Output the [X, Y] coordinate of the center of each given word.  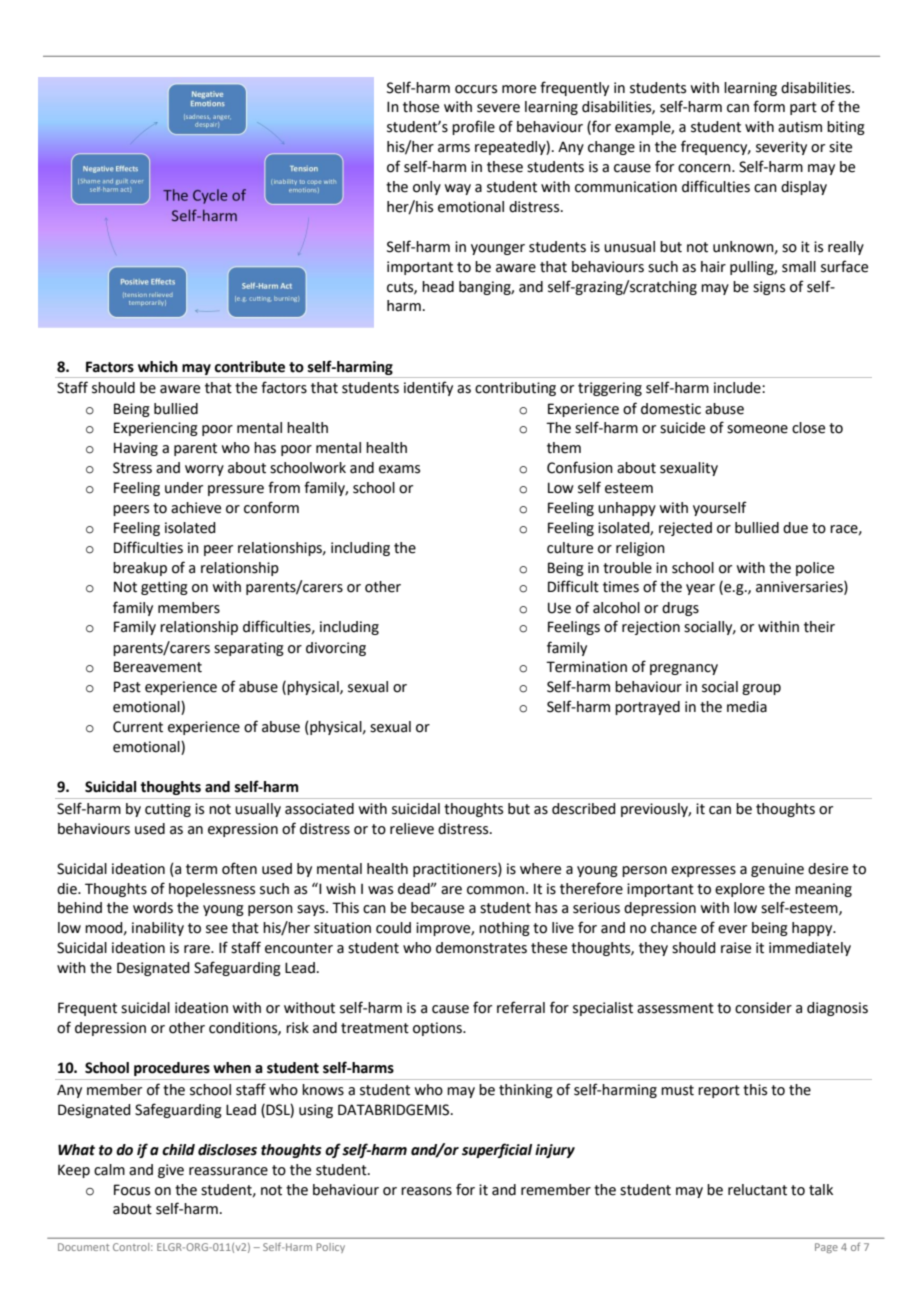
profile [473, 127]
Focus [132, 1190]
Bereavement [158, 667]
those [421, 107]
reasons [426, 1191]
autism [800, 127]
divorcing [336, 649]
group [761, 689]
